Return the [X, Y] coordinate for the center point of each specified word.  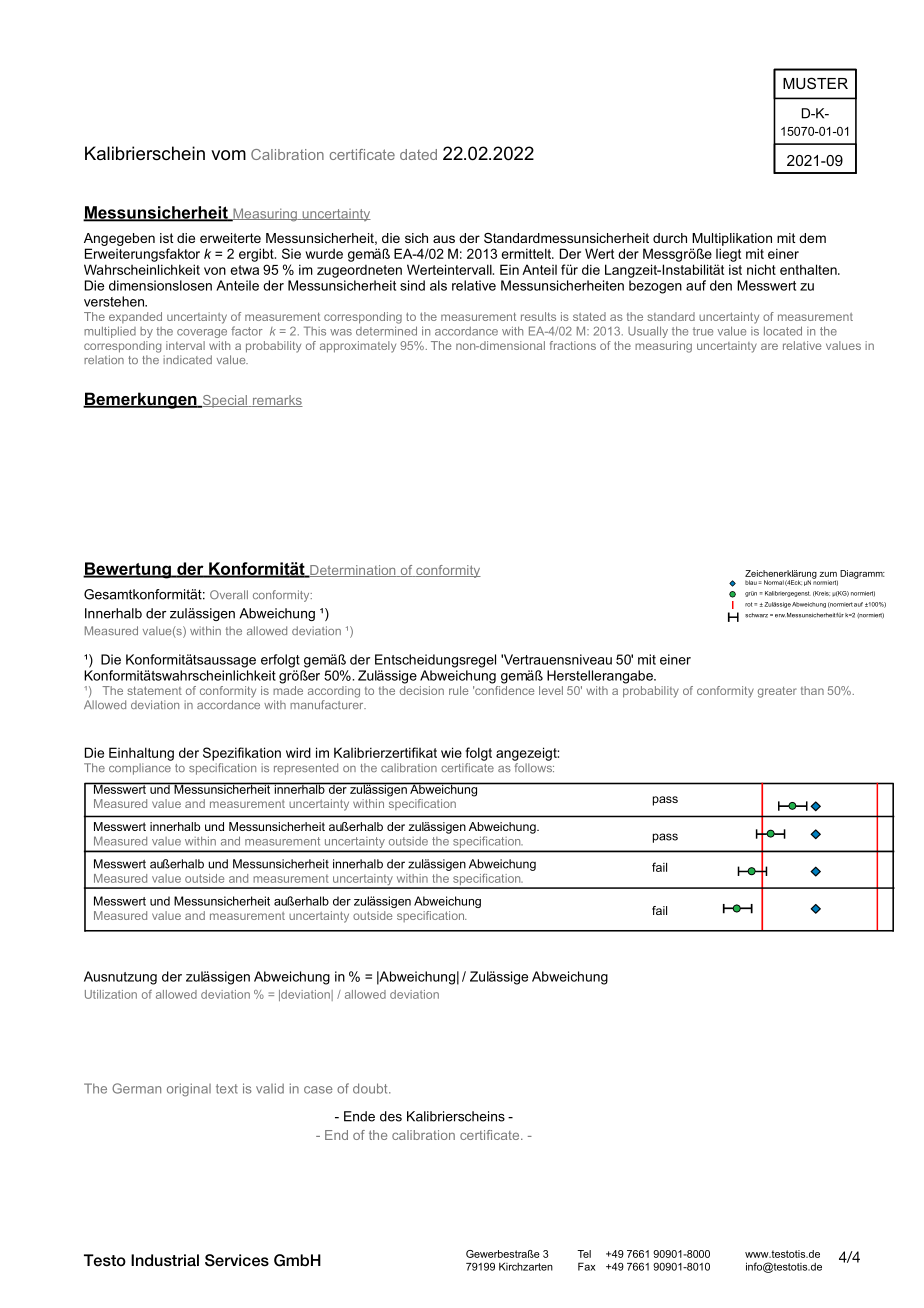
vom [228, 155]
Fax [587, 1266]
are [769, 346]
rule [458, 690]
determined [386, 331]
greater [777, 692]
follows [534, 767]
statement [154, 690]
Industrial [165, 1260]
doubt [371, 1088]
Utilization [111, 994]
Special [224, 401]
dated [418, 154]
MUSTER [815, 83]
